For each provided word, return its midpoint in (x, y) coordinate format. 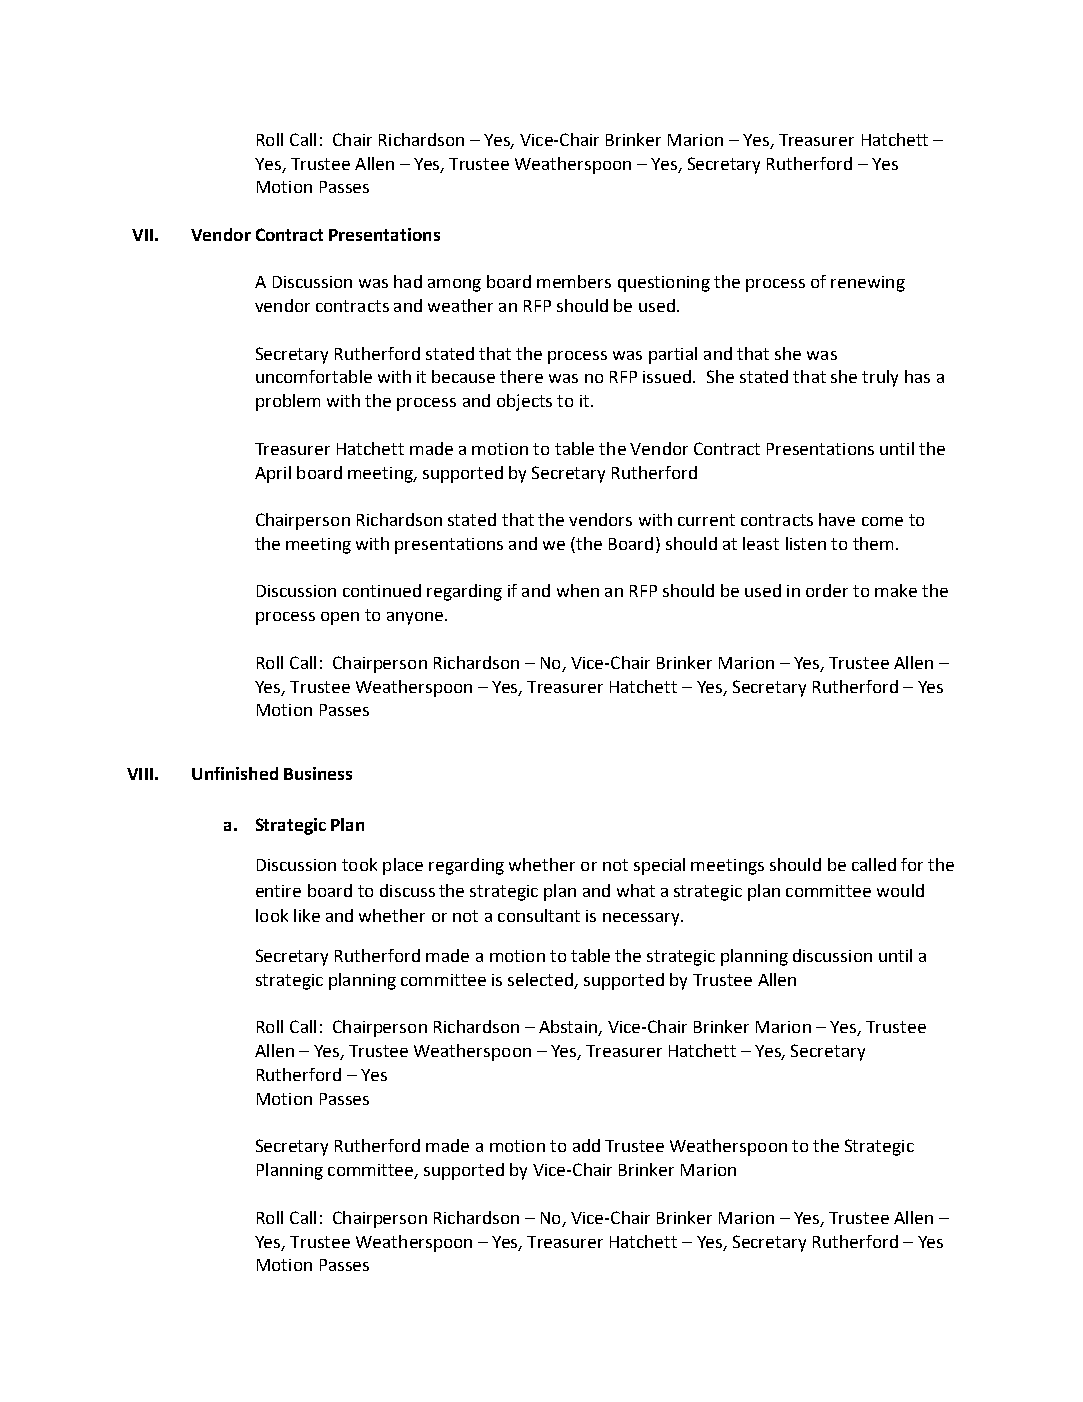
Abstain (569, 1028)
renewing (868, 284)
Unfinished (235, 773)
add (586, 1145)
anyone (416, 618)
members (574, 281)
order (827, 590)
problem (288, 402)
